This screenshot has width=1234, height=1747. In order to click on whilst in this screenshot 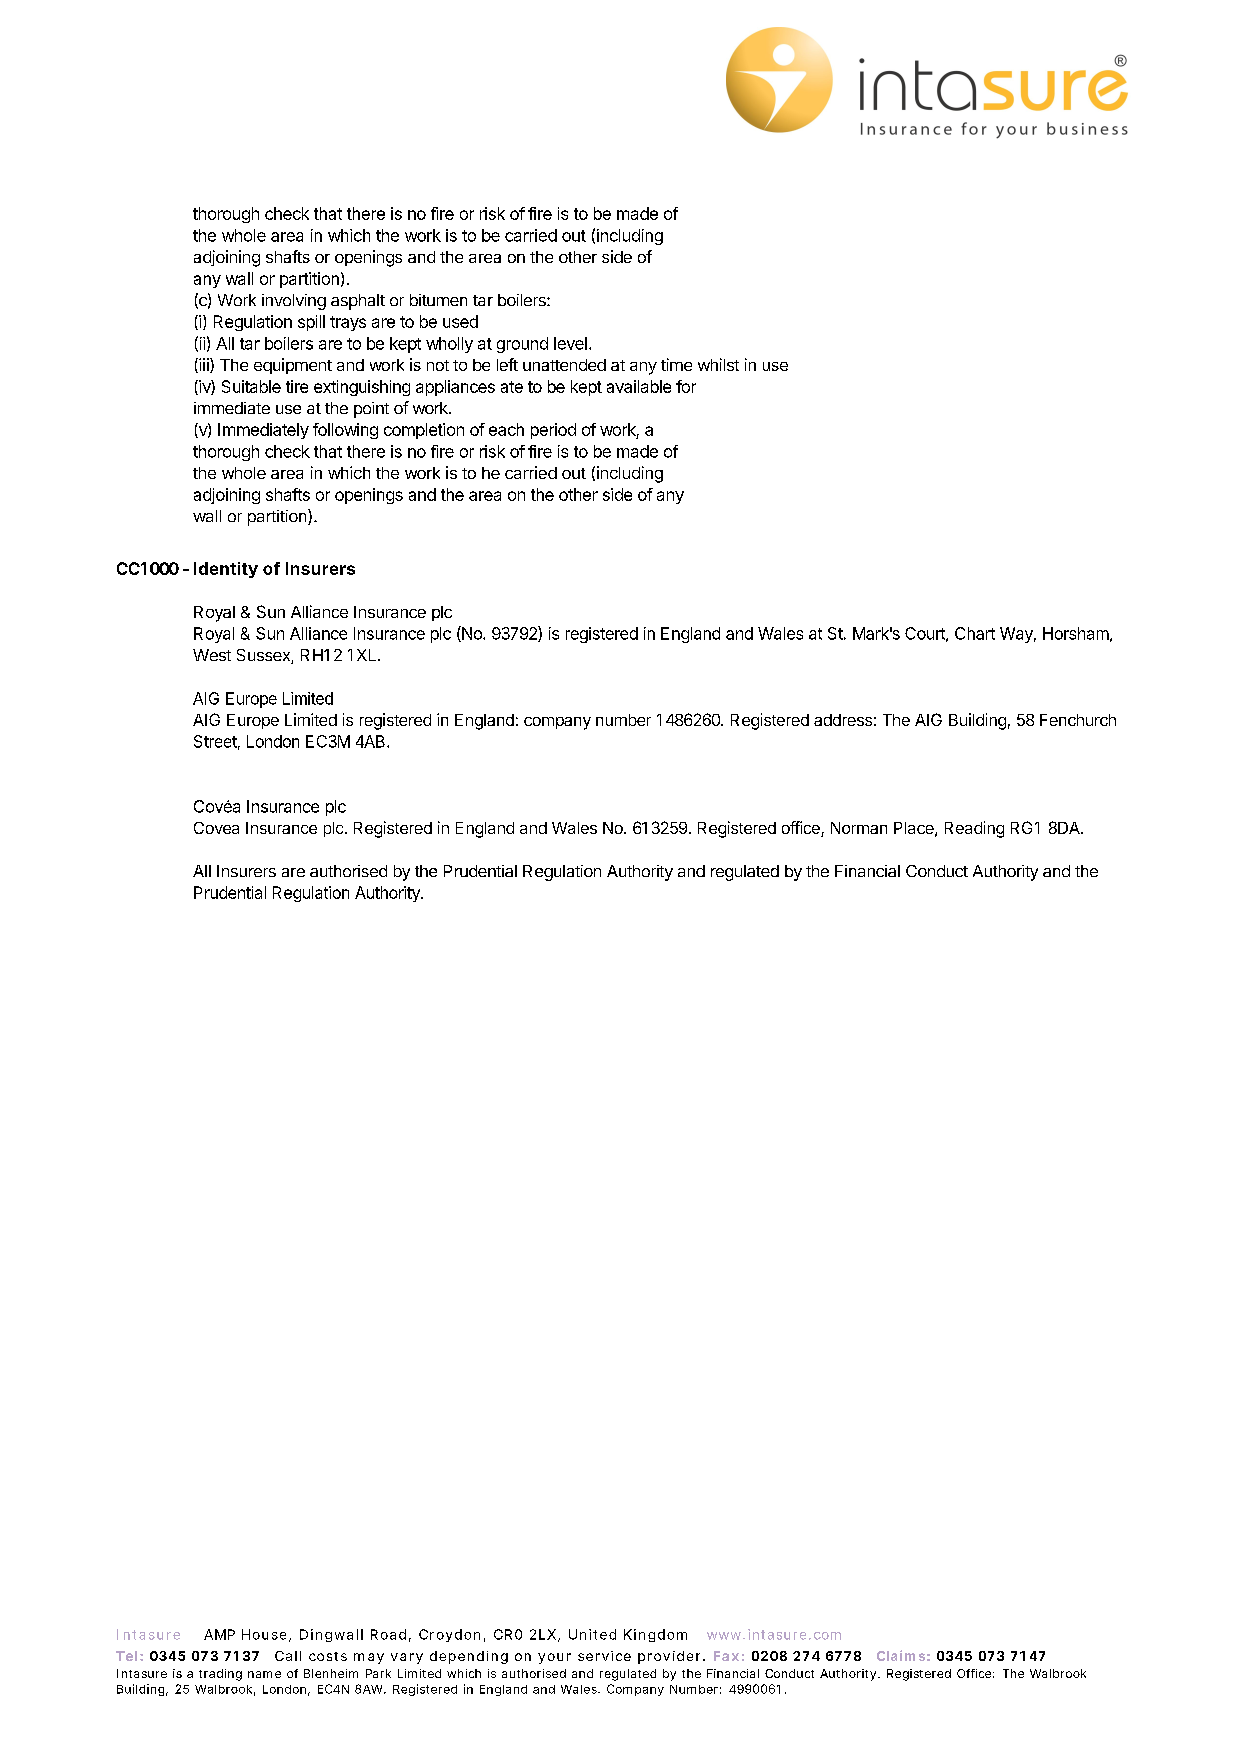, I will do `click(718, 364)`.
